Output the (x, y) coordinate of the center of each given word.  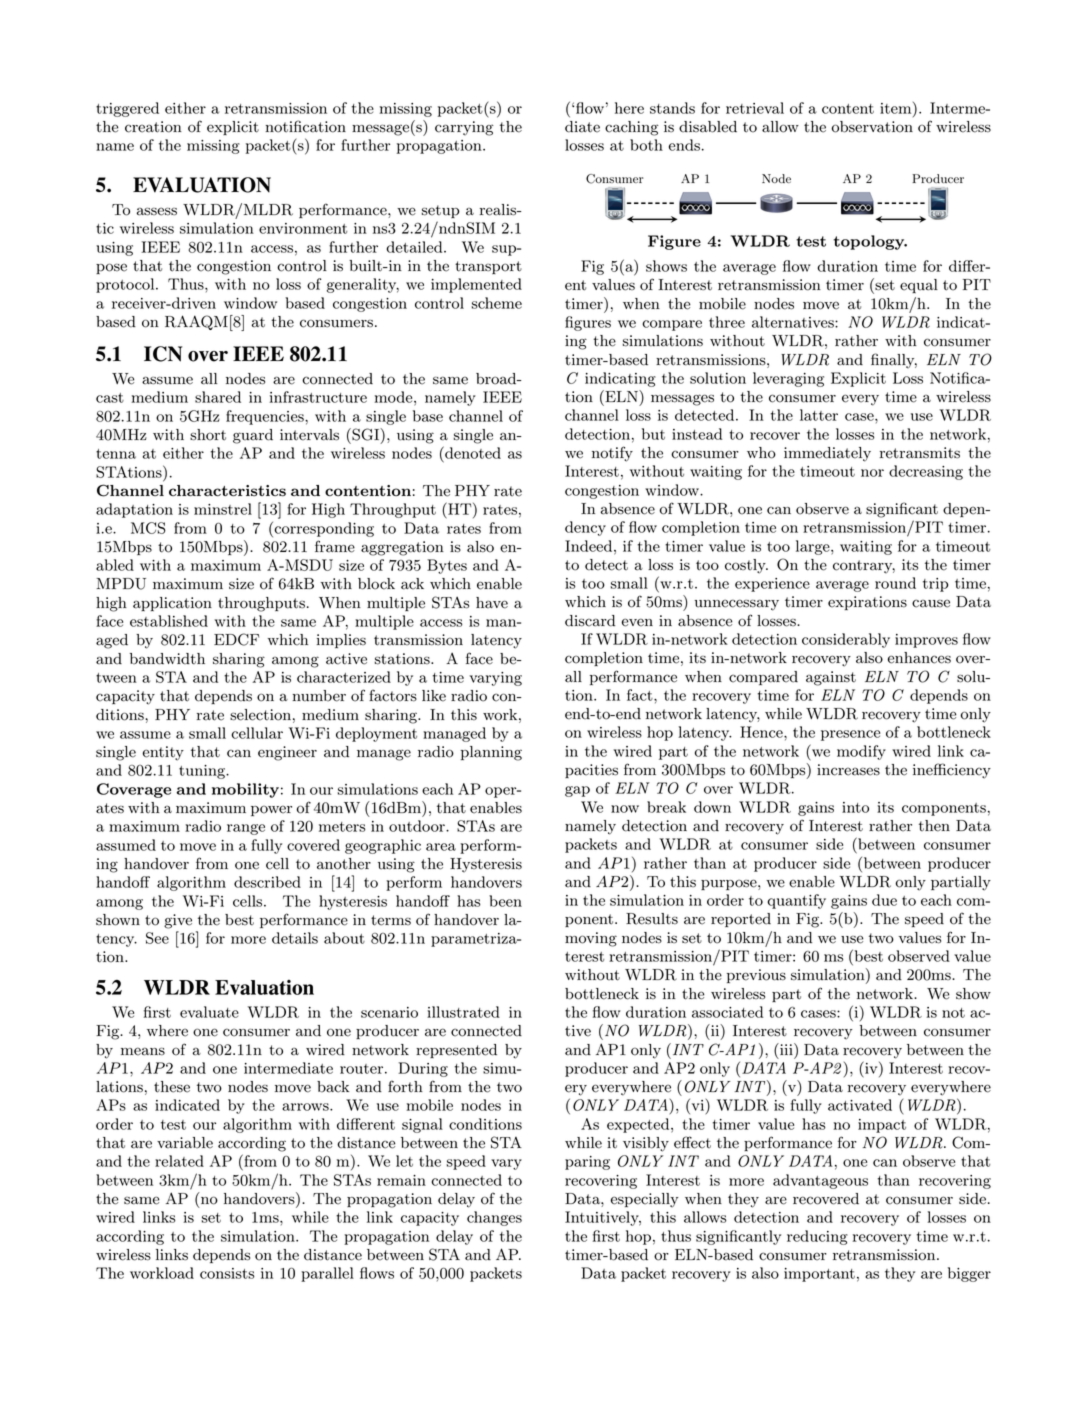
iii (786, 1049)
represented (456, 1051)
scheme (497, 303)
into (855, 807)
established (169, 621)
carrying (464, 128)
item (897, 109)
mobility (245, 790)
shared (218, 397)
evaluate (209, 1012)
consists (227, 1273)
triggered (127, 109)
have (492, 603)
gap (577, 791)
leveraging (788, 379)
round (895, 583)
